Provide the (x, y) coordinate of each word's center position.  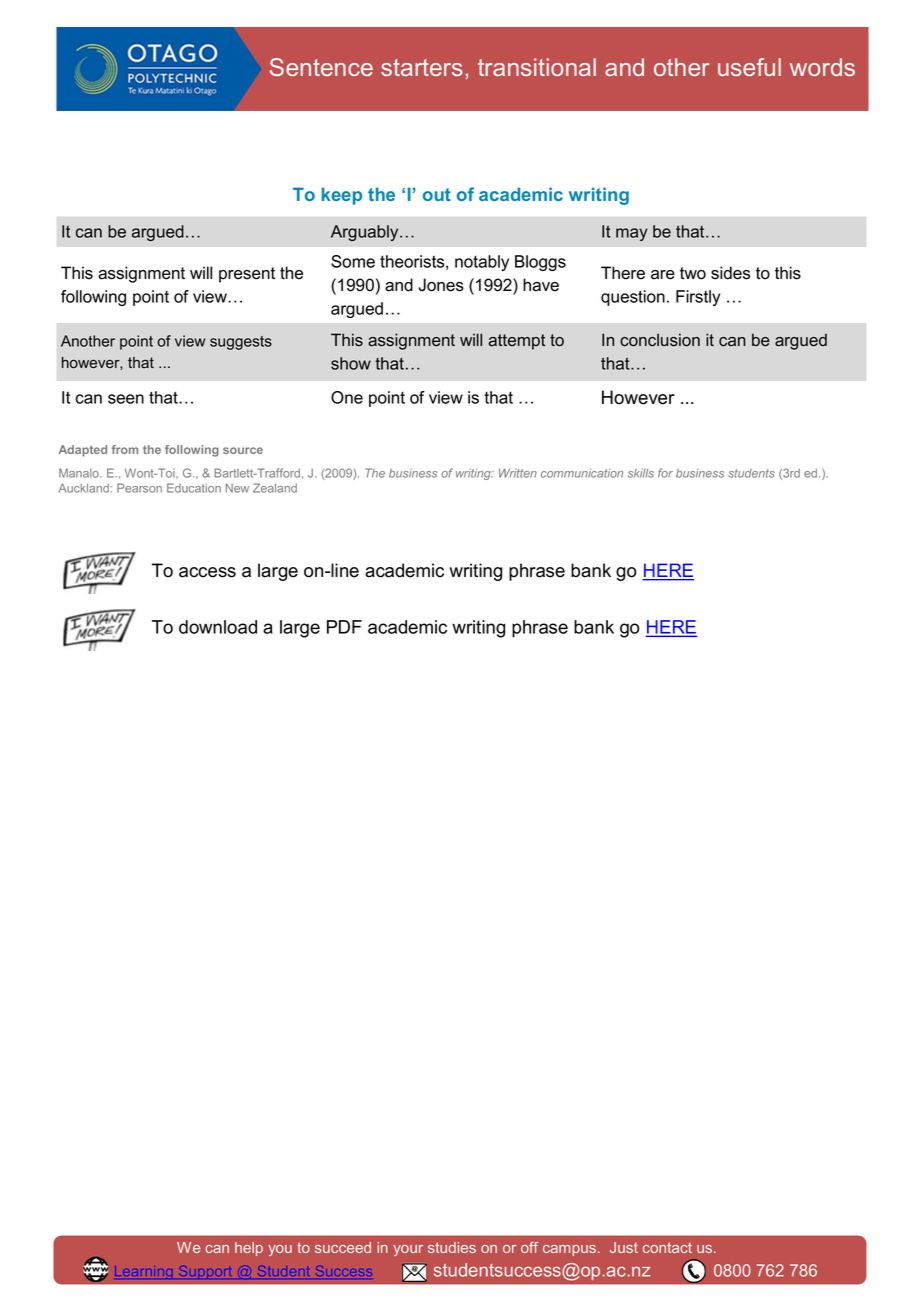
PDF (344, 627)
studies (452, 1247)
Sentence (321, 67)
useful (749, 67)
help (249, 1249)
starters (422, 67)
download (218, 627)
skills (641, 473)
